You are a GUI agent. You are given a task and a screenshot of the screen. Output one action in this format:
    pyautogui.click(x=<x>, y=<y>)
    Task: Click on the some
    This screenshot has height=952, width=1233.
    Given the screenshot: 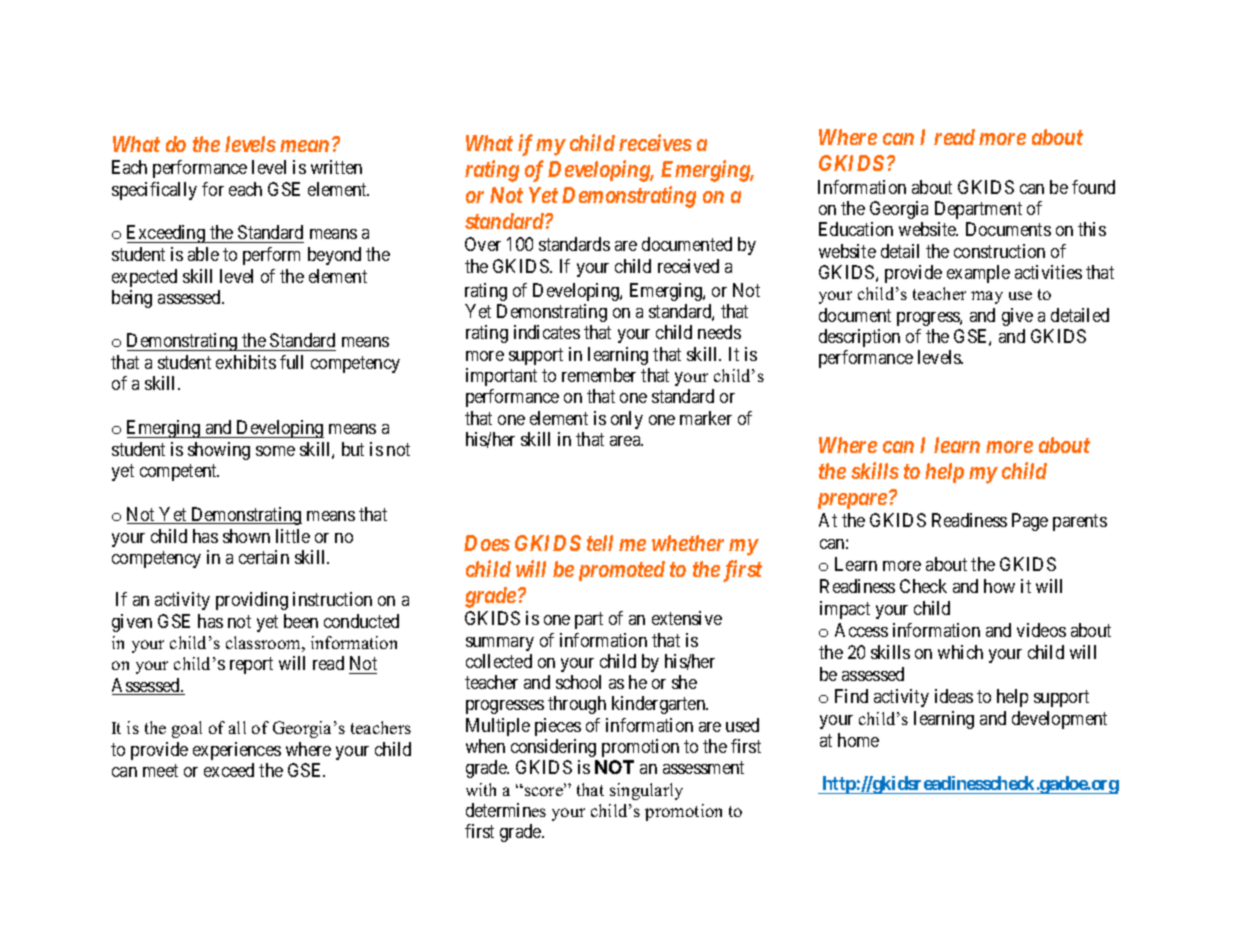 What is the action you would take?
    pyautogui.click(x=275, y=451)
